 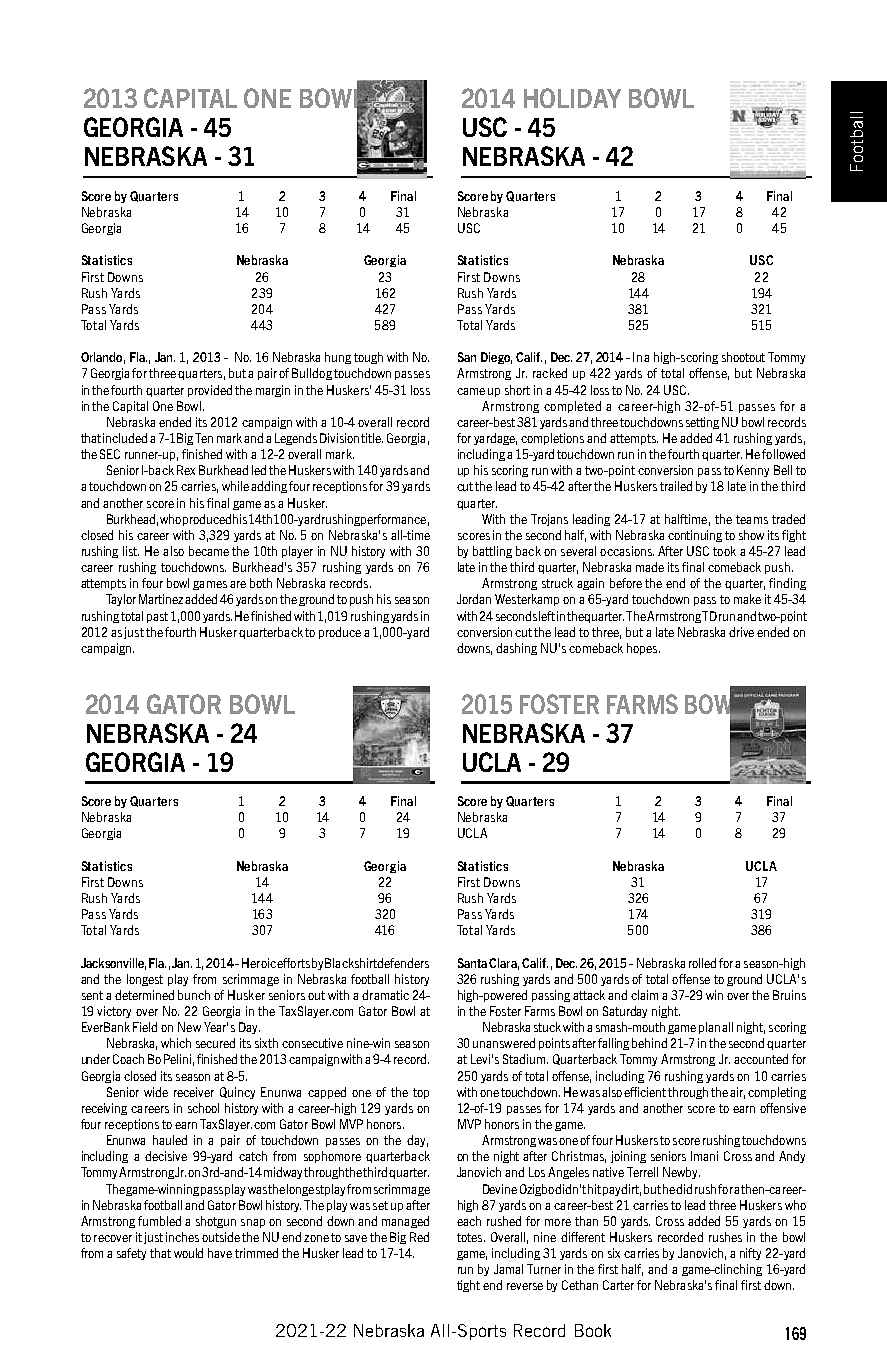 I want to click on nifty, so click(x=750, y=1254).
